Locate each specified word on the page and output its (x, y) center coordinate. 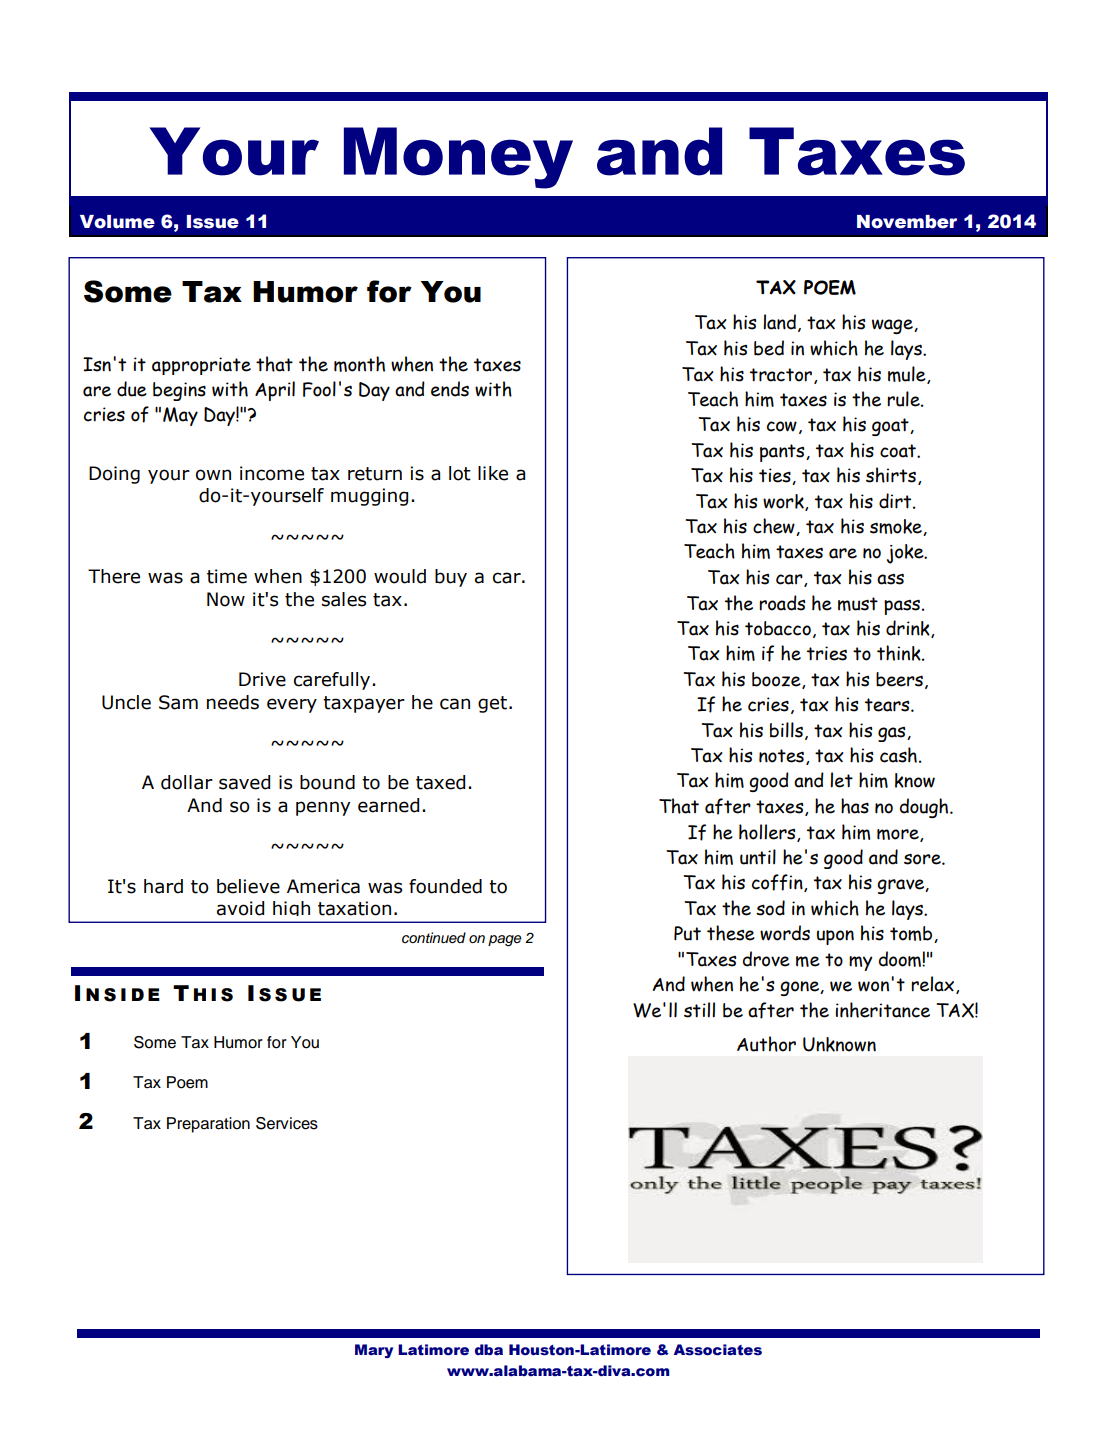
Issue (213, 222)
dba (489, 1349)
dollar (187, 782)
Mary (374, 1351)
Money (458, 158)
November (907, 222)
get (492, 704)
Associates (718, 1350)
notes (783, 757)
